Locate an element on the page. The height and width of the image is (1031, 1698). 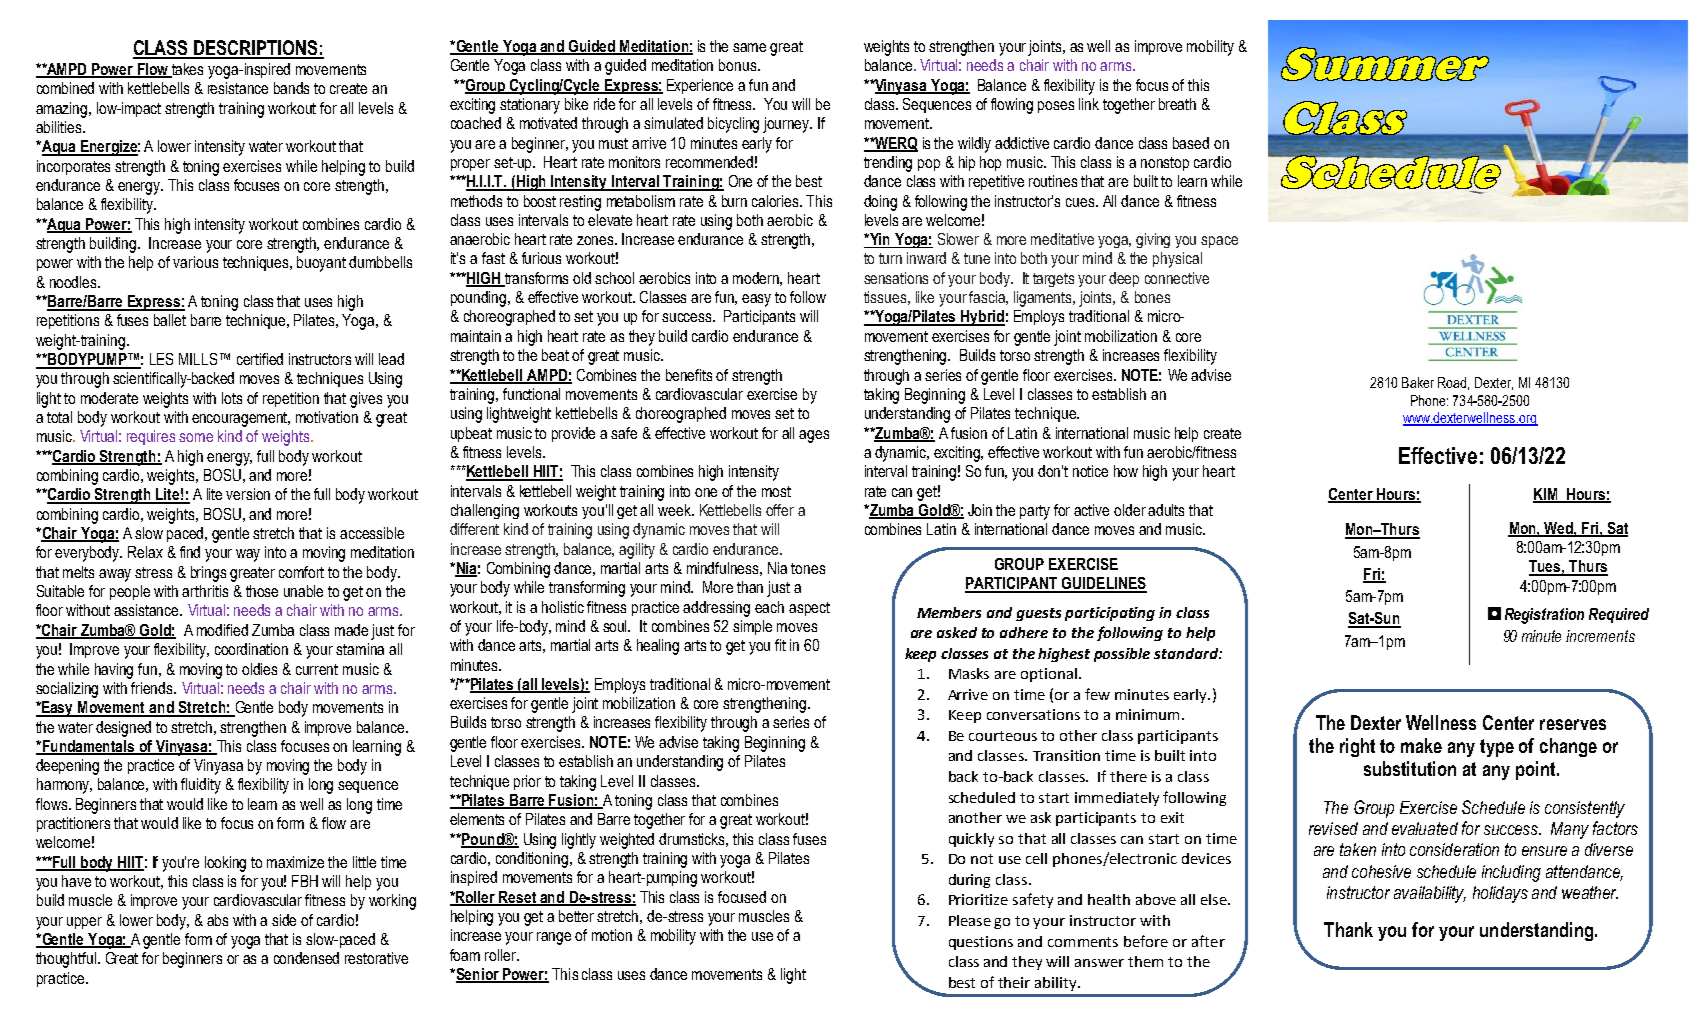
breath is located at coordinates (1177, 104).
